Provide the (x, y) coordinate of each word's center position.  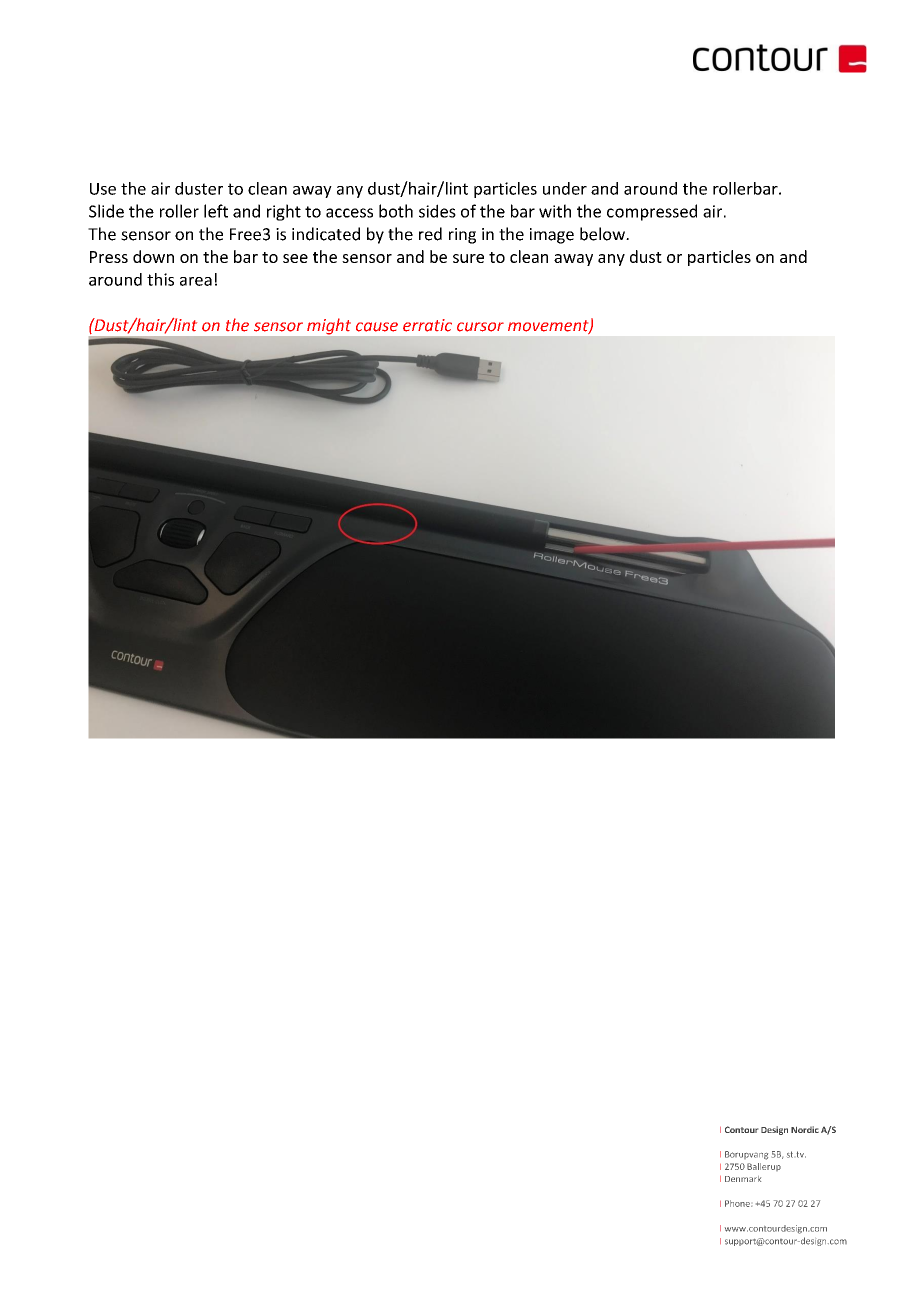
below (603, 234)
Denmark (743, 1179)
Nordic (805, 1129)
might (329, 326)
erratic (427, 325)
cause (377, 327)
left (216, 211)
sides (437, 211)
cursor (480, 327)
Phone (738, 1203)
